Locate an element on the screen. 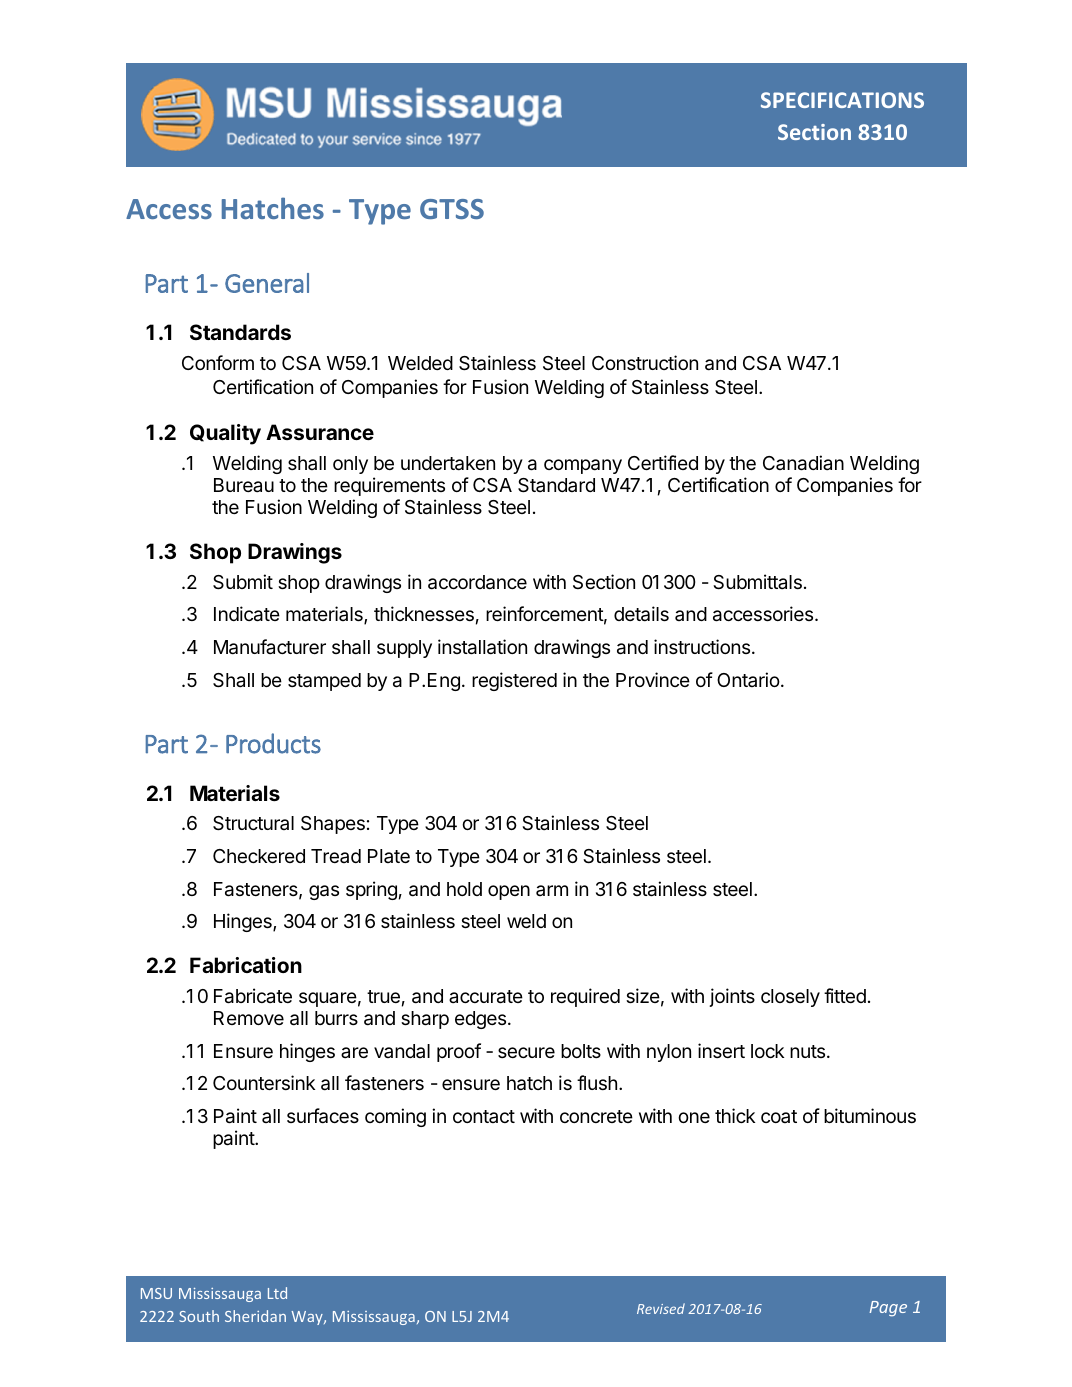 The width and height of the screenshot is (1072, 1387). closely is located at coordinates (790, 998).
